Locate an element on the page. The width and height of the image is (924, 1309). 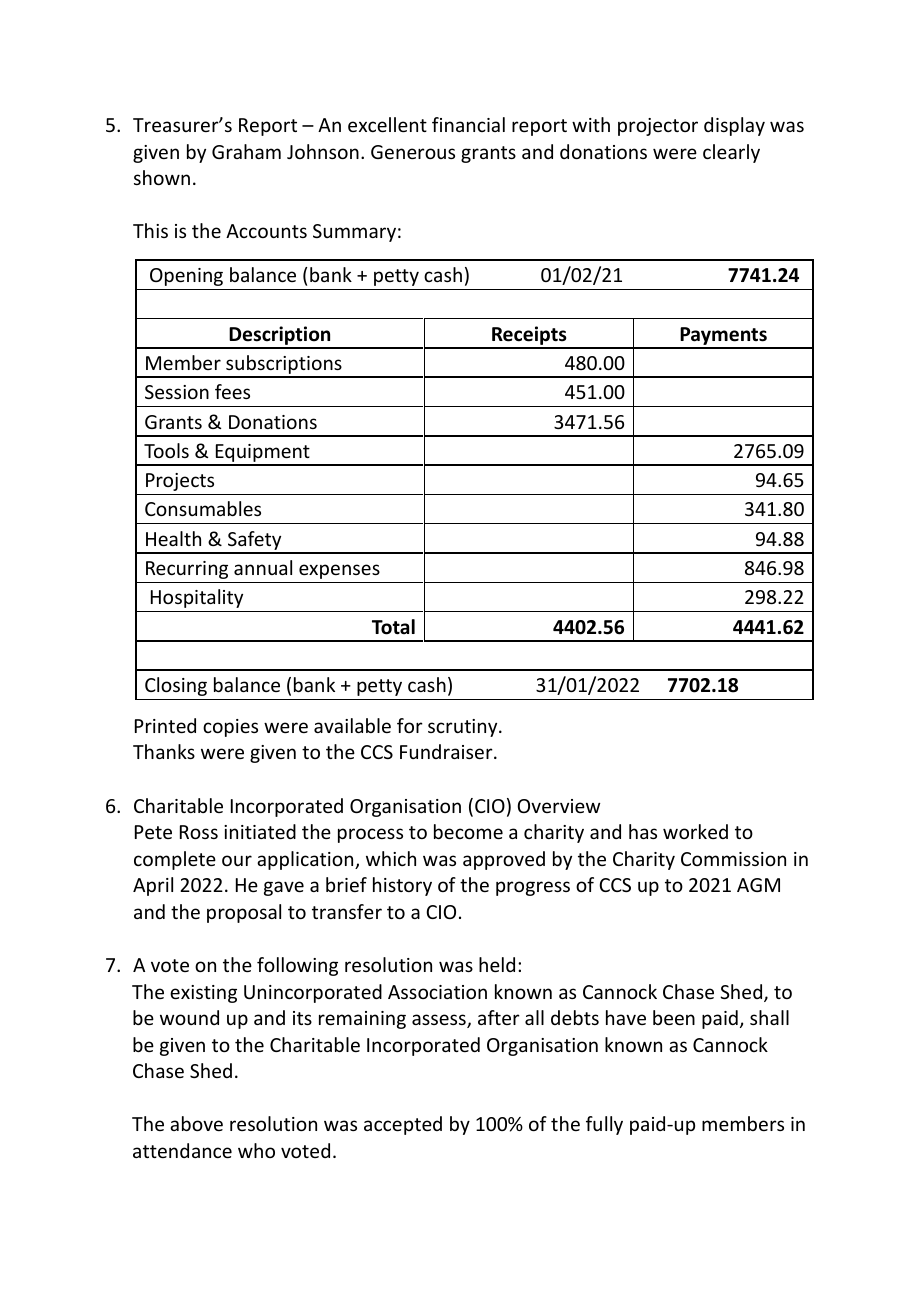
become is located at coordinates (468, 831).
